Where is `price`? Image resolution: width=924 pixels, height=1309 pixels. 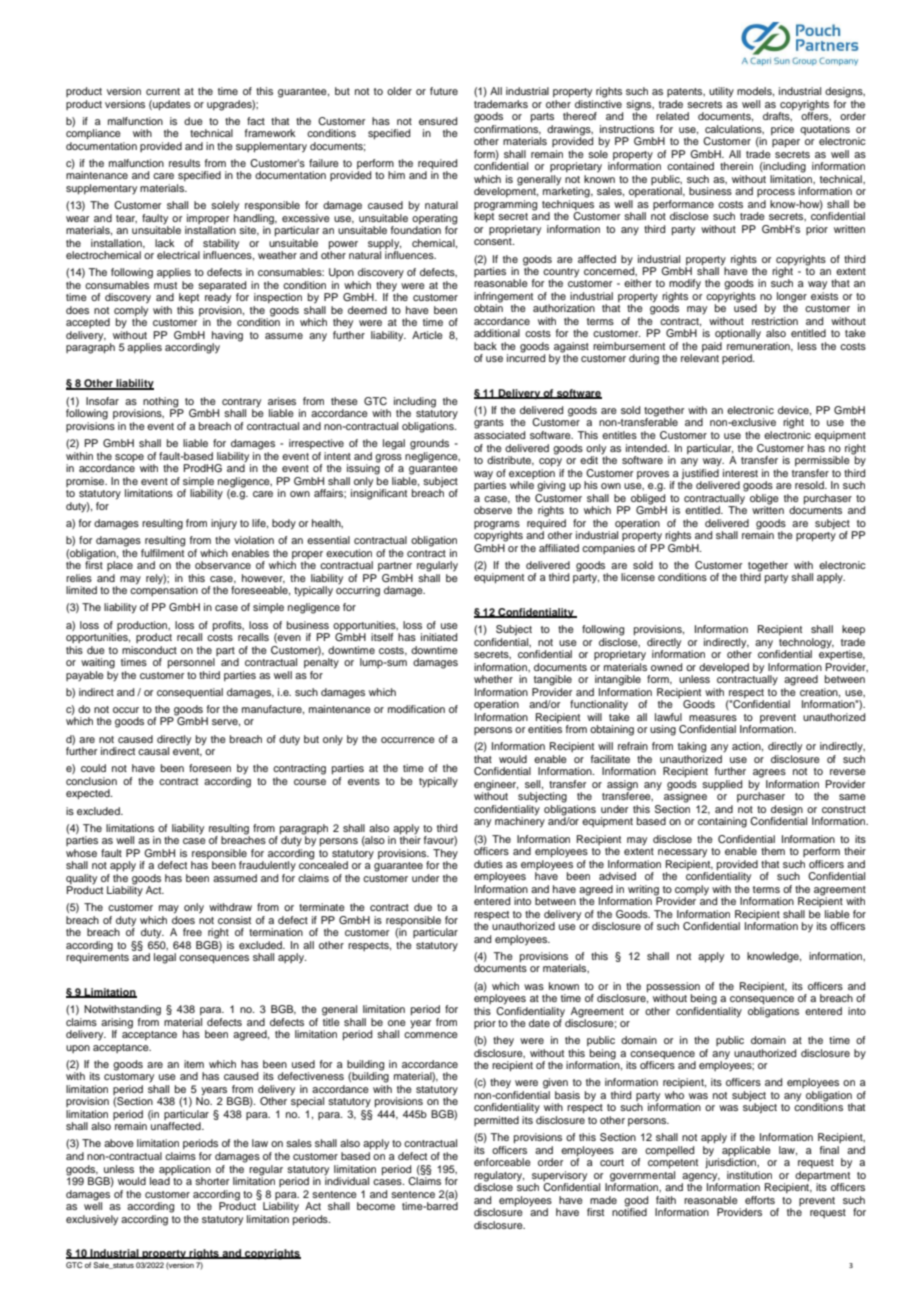 price is located at coordinates (782, 130).
